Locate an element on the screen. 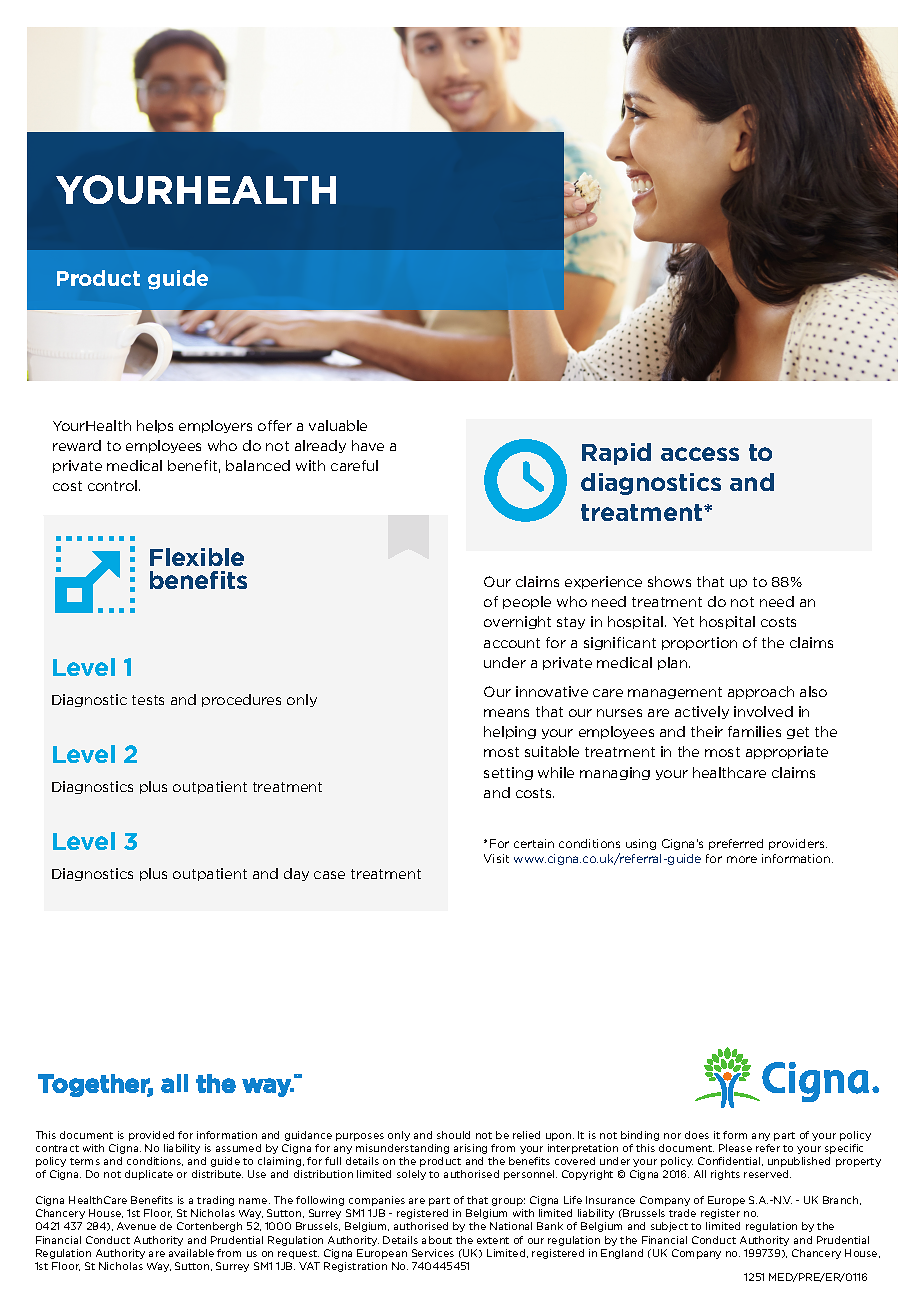  should is located at coordinates (453, 1135).
